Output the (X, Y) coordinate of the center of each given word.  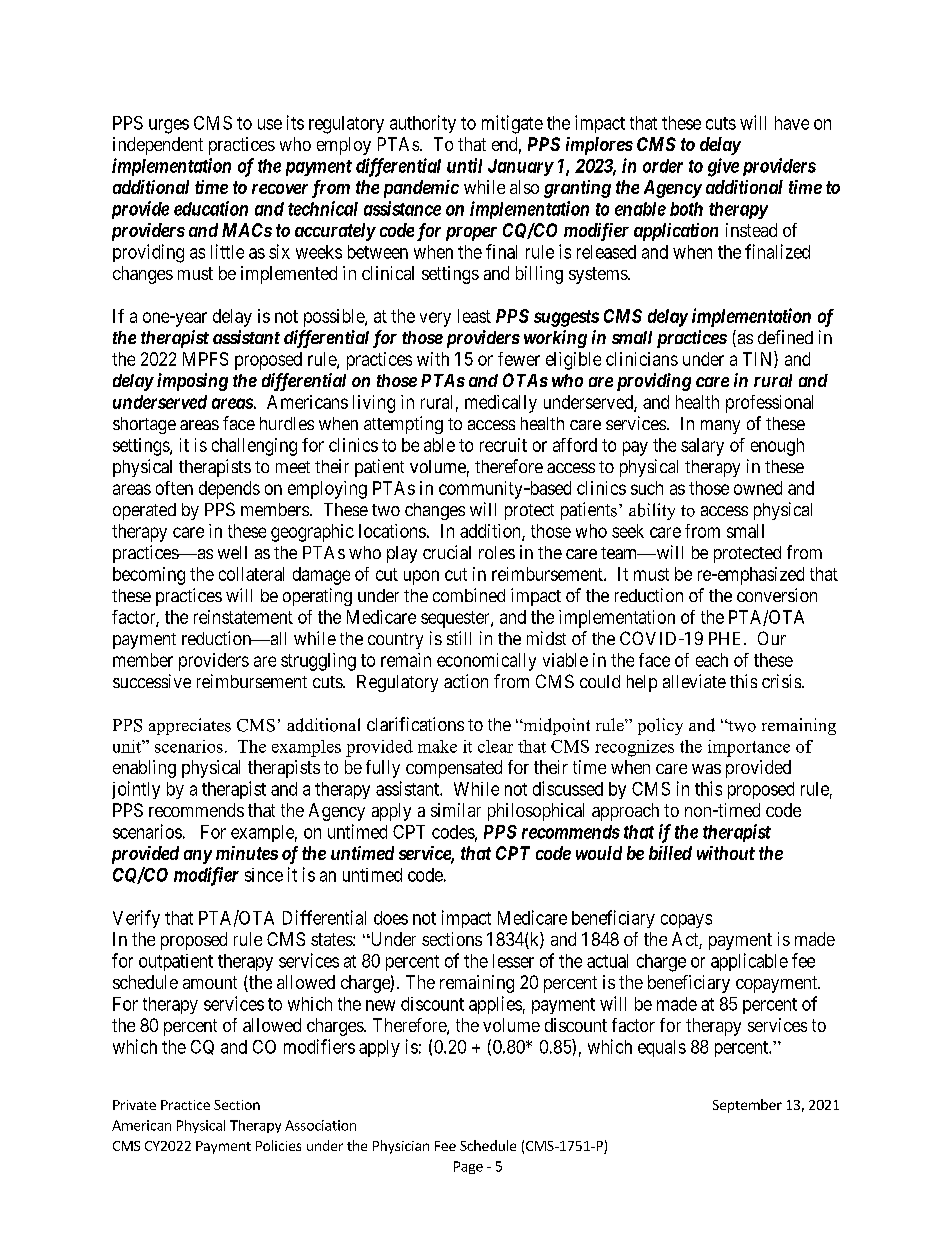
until (464, 165)
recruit (503, 445)
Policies (278, 1145)
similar (456, 810)
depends (229, 490)
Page (468, 1167)
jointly (136, 790)
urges (169, 126)
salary (702, 447)
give (723, 167)
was (706, 769)
